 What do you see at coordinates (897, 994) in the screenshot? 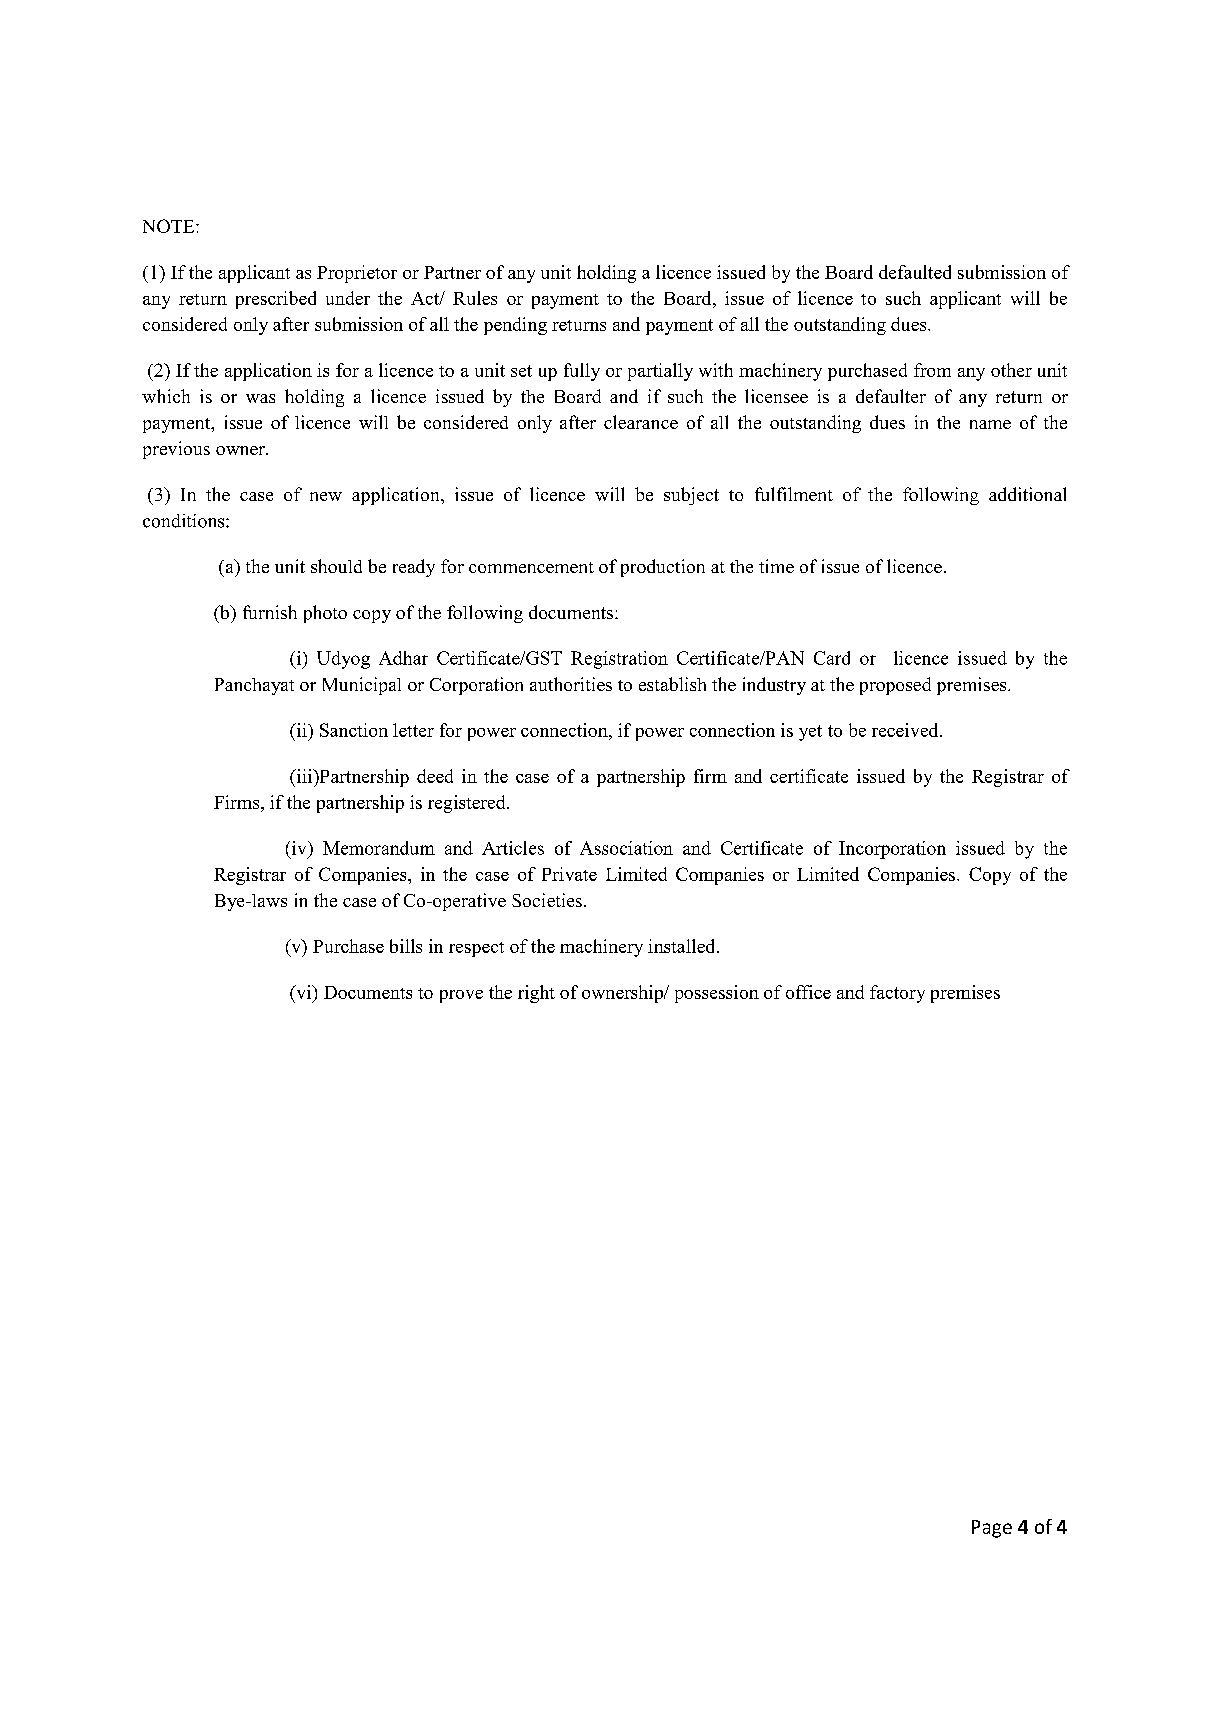
I see `factory` at bounding box center [897, 994].
